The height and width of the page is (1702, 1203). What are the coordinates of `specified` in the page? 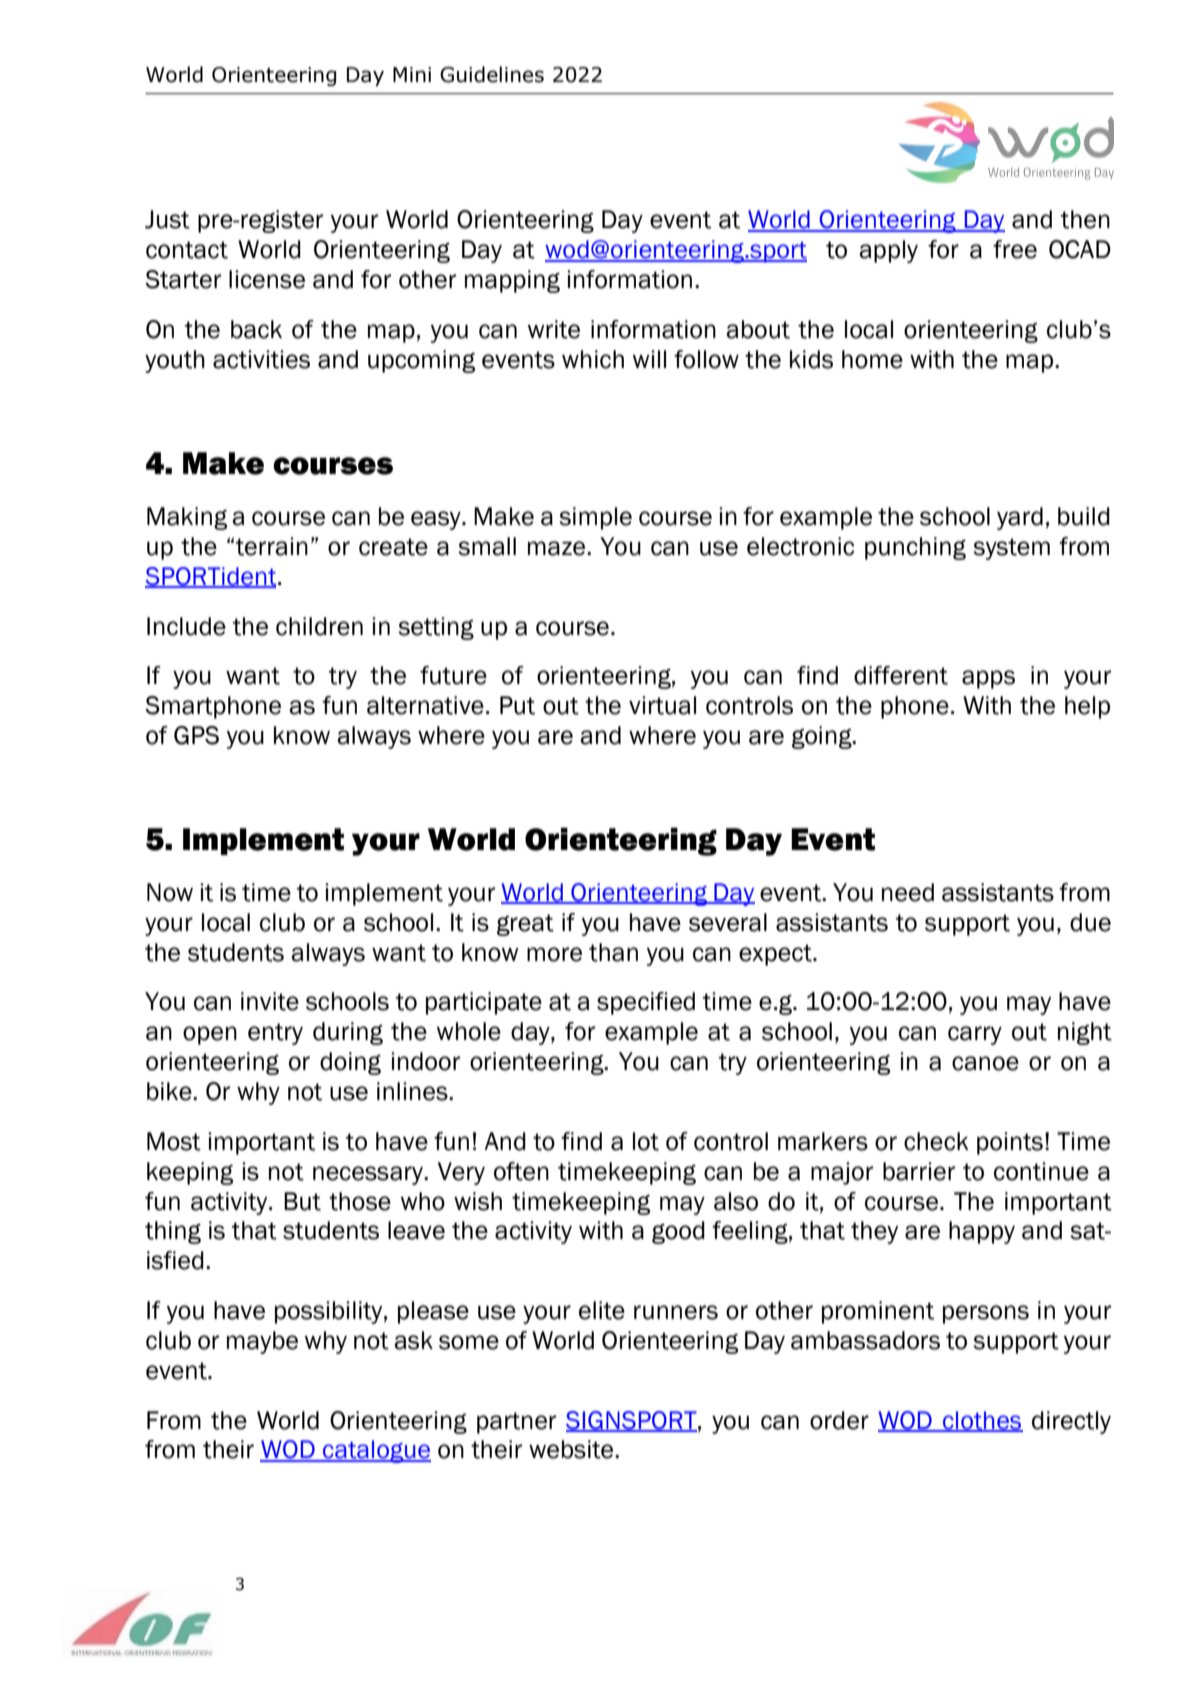 It's located at (646, 1003).
